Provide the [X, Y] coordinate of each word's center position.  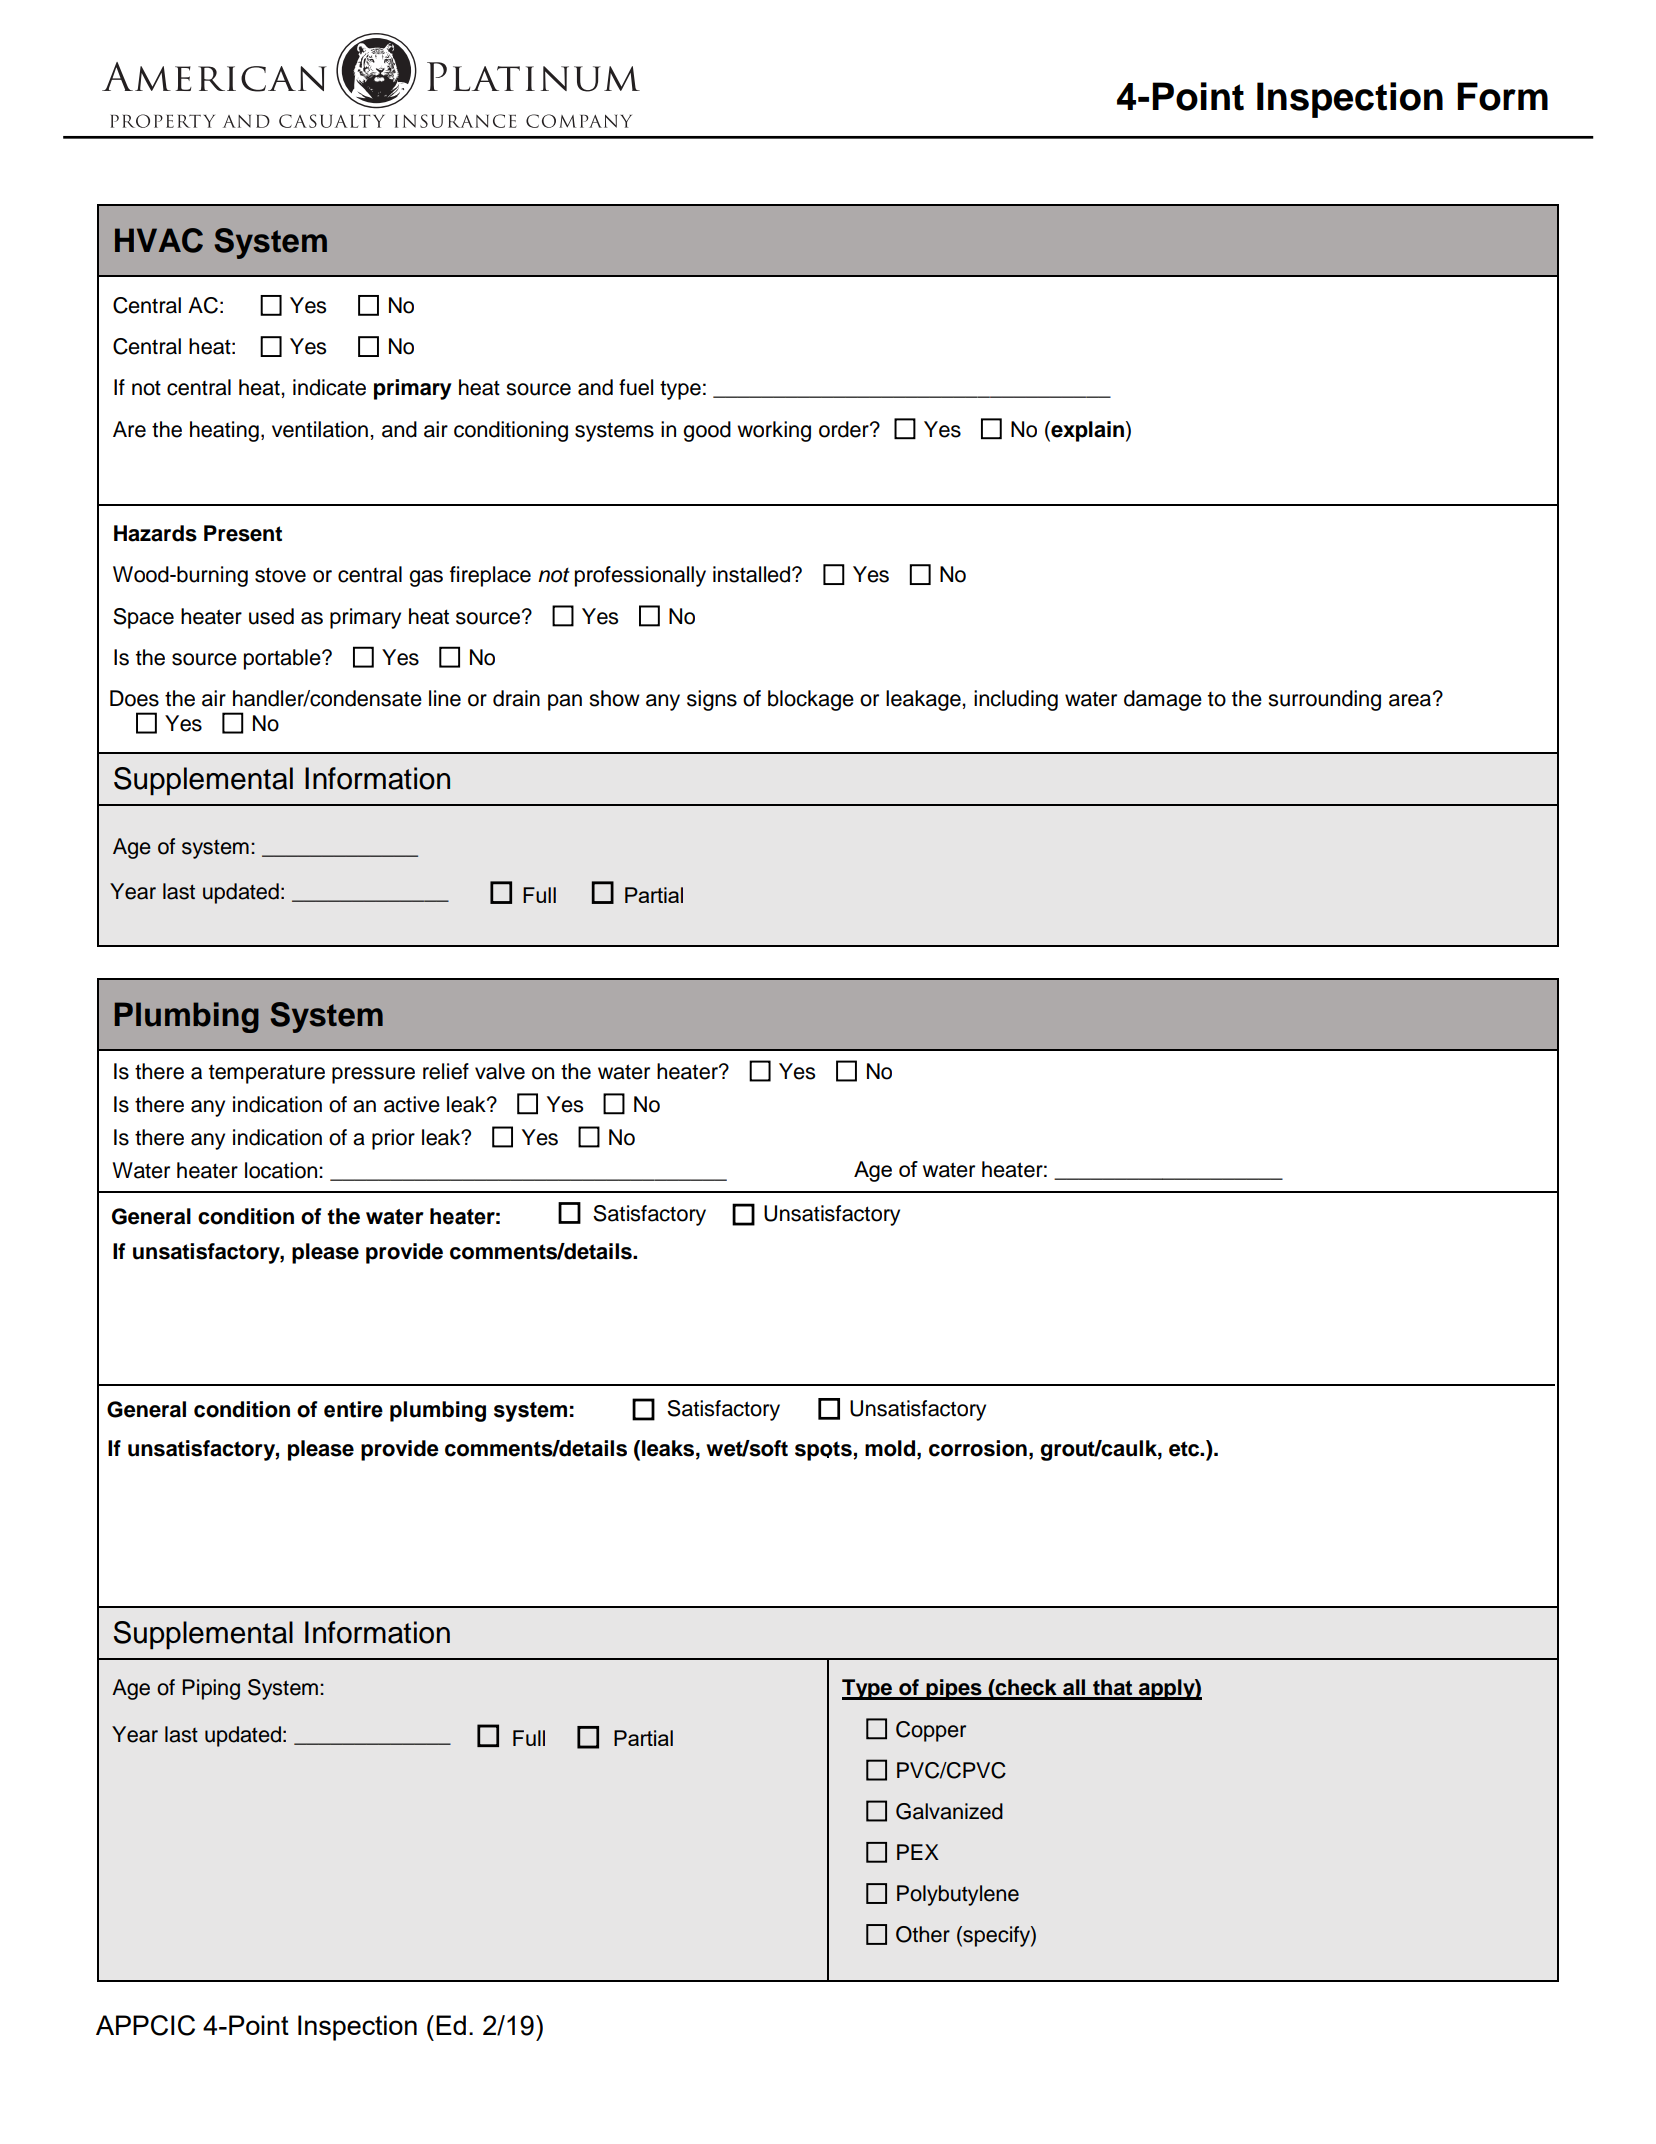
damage [1163, 700]
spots [824, 1451]
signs [712, 700]
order [845, 429]
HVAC [159, 240]
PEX [918, 1852]
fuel [636, 387]
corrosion [978, 1448]
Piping [211, 1689]
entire [353, 1409]
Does [134, 698]
